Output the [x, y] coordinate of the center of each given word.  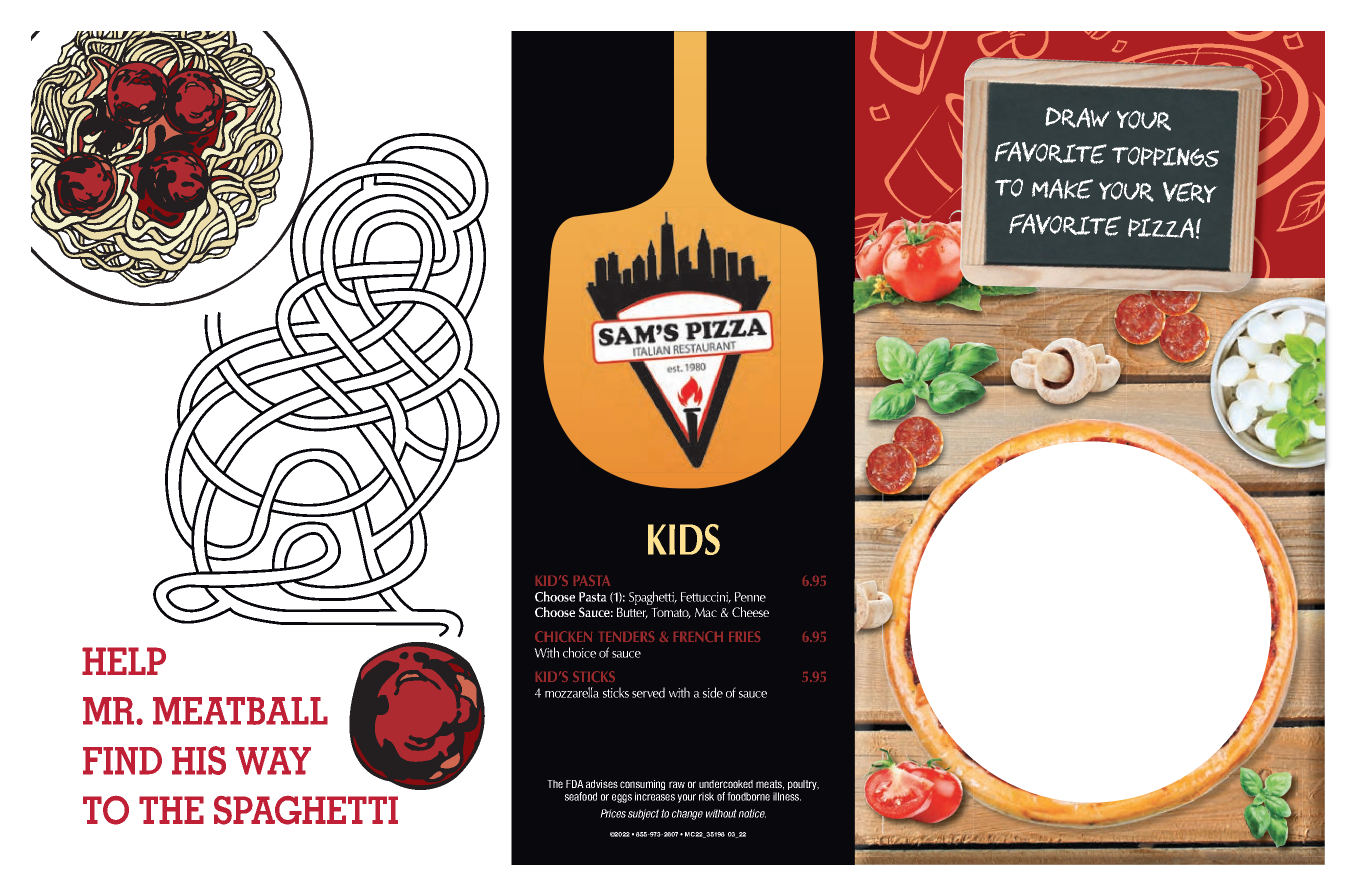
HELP [124, 661]
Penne [750, 597]
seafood [581, 796]
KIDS [684, 539]
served [648, 692]
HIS [199, 760]
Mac [706, 612]
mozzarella [572, 692]
